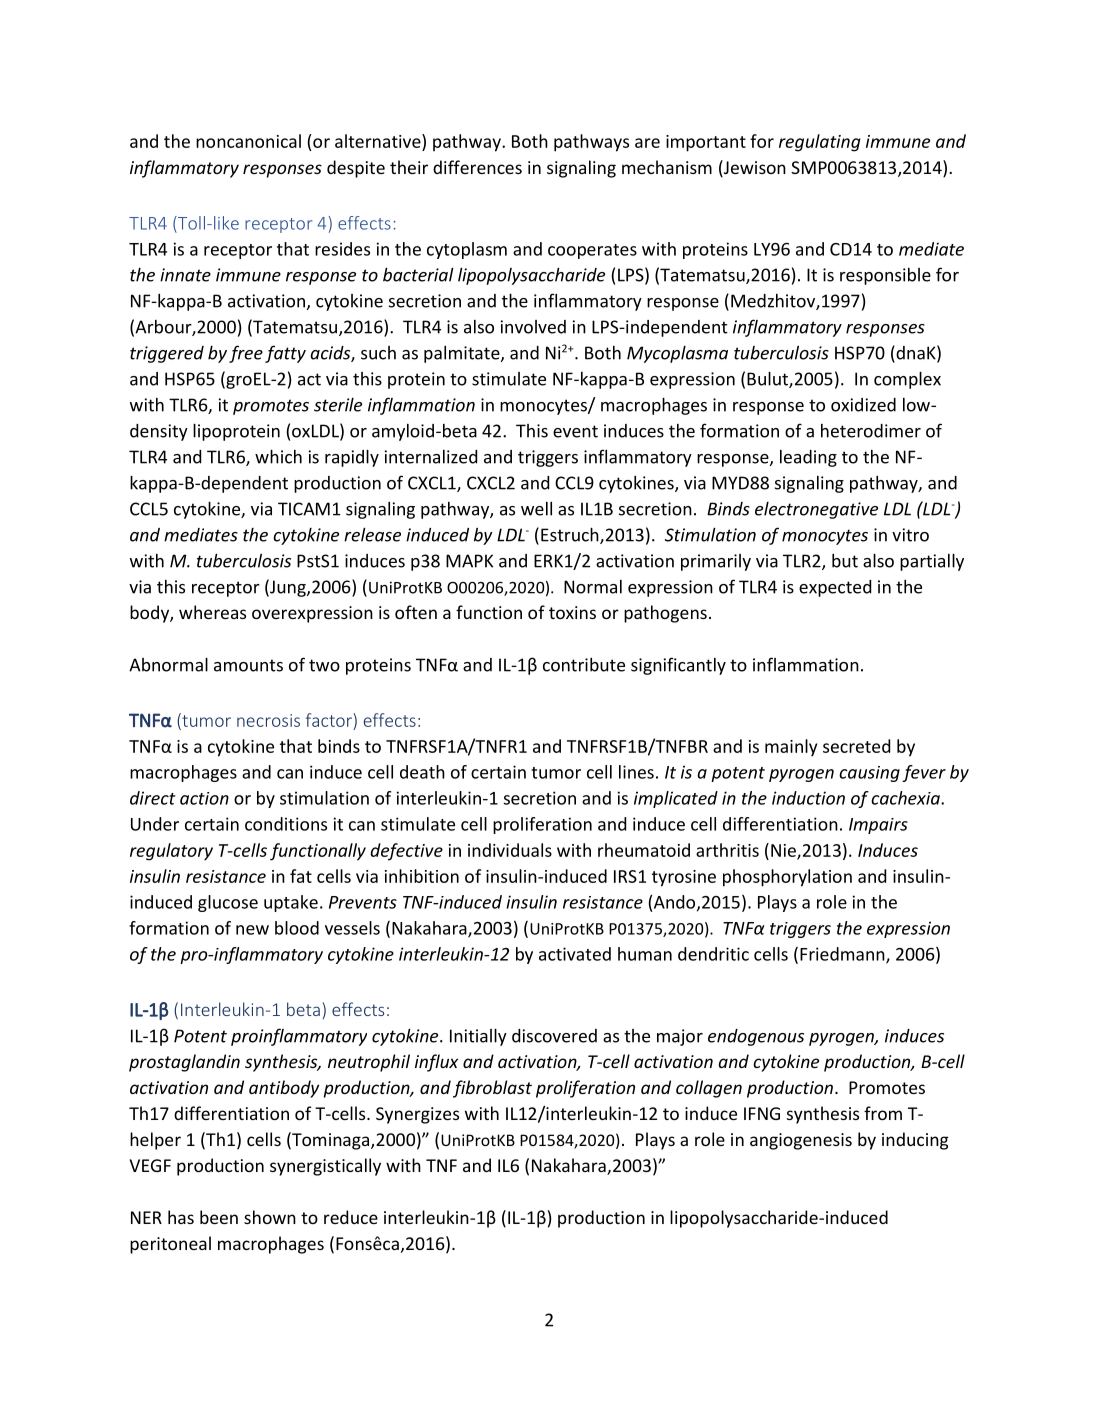  I want to click on secreted, so click(856, 746).
